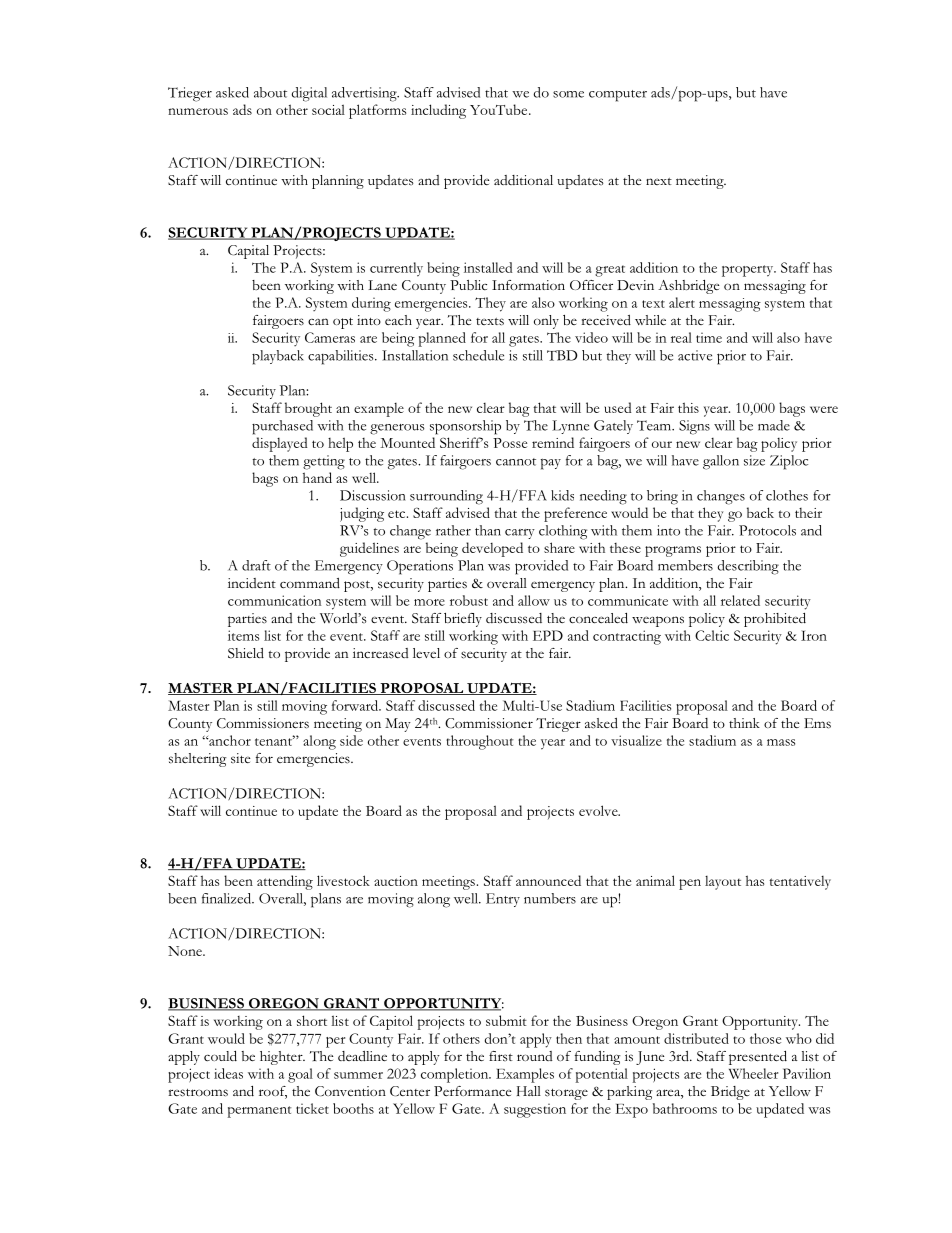 The image size is (952, 1233). I want to click on about, so click(270, 92).
